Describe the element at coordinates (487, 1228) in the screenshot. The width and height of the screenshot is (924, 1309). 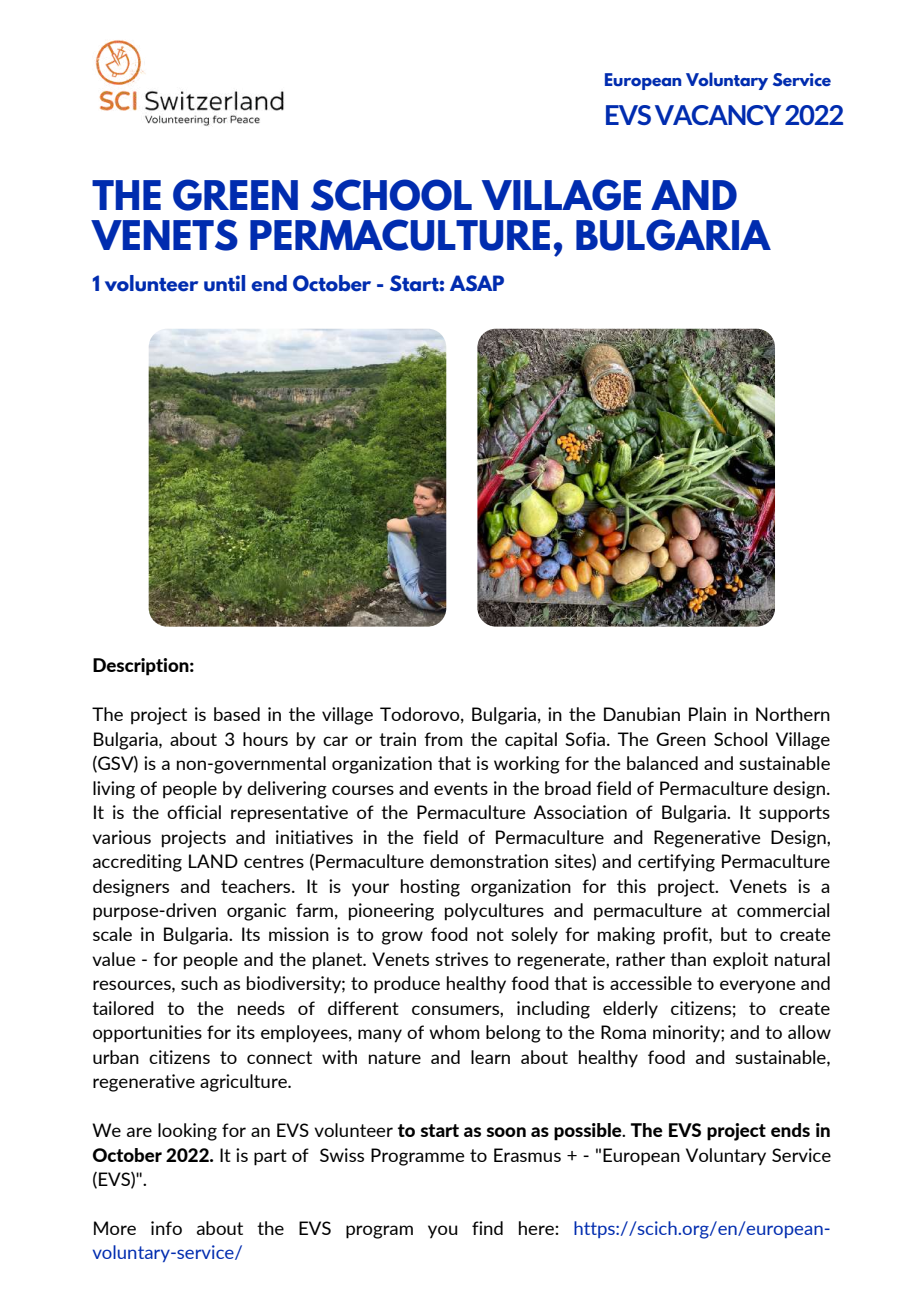
I see `find` at that location.
